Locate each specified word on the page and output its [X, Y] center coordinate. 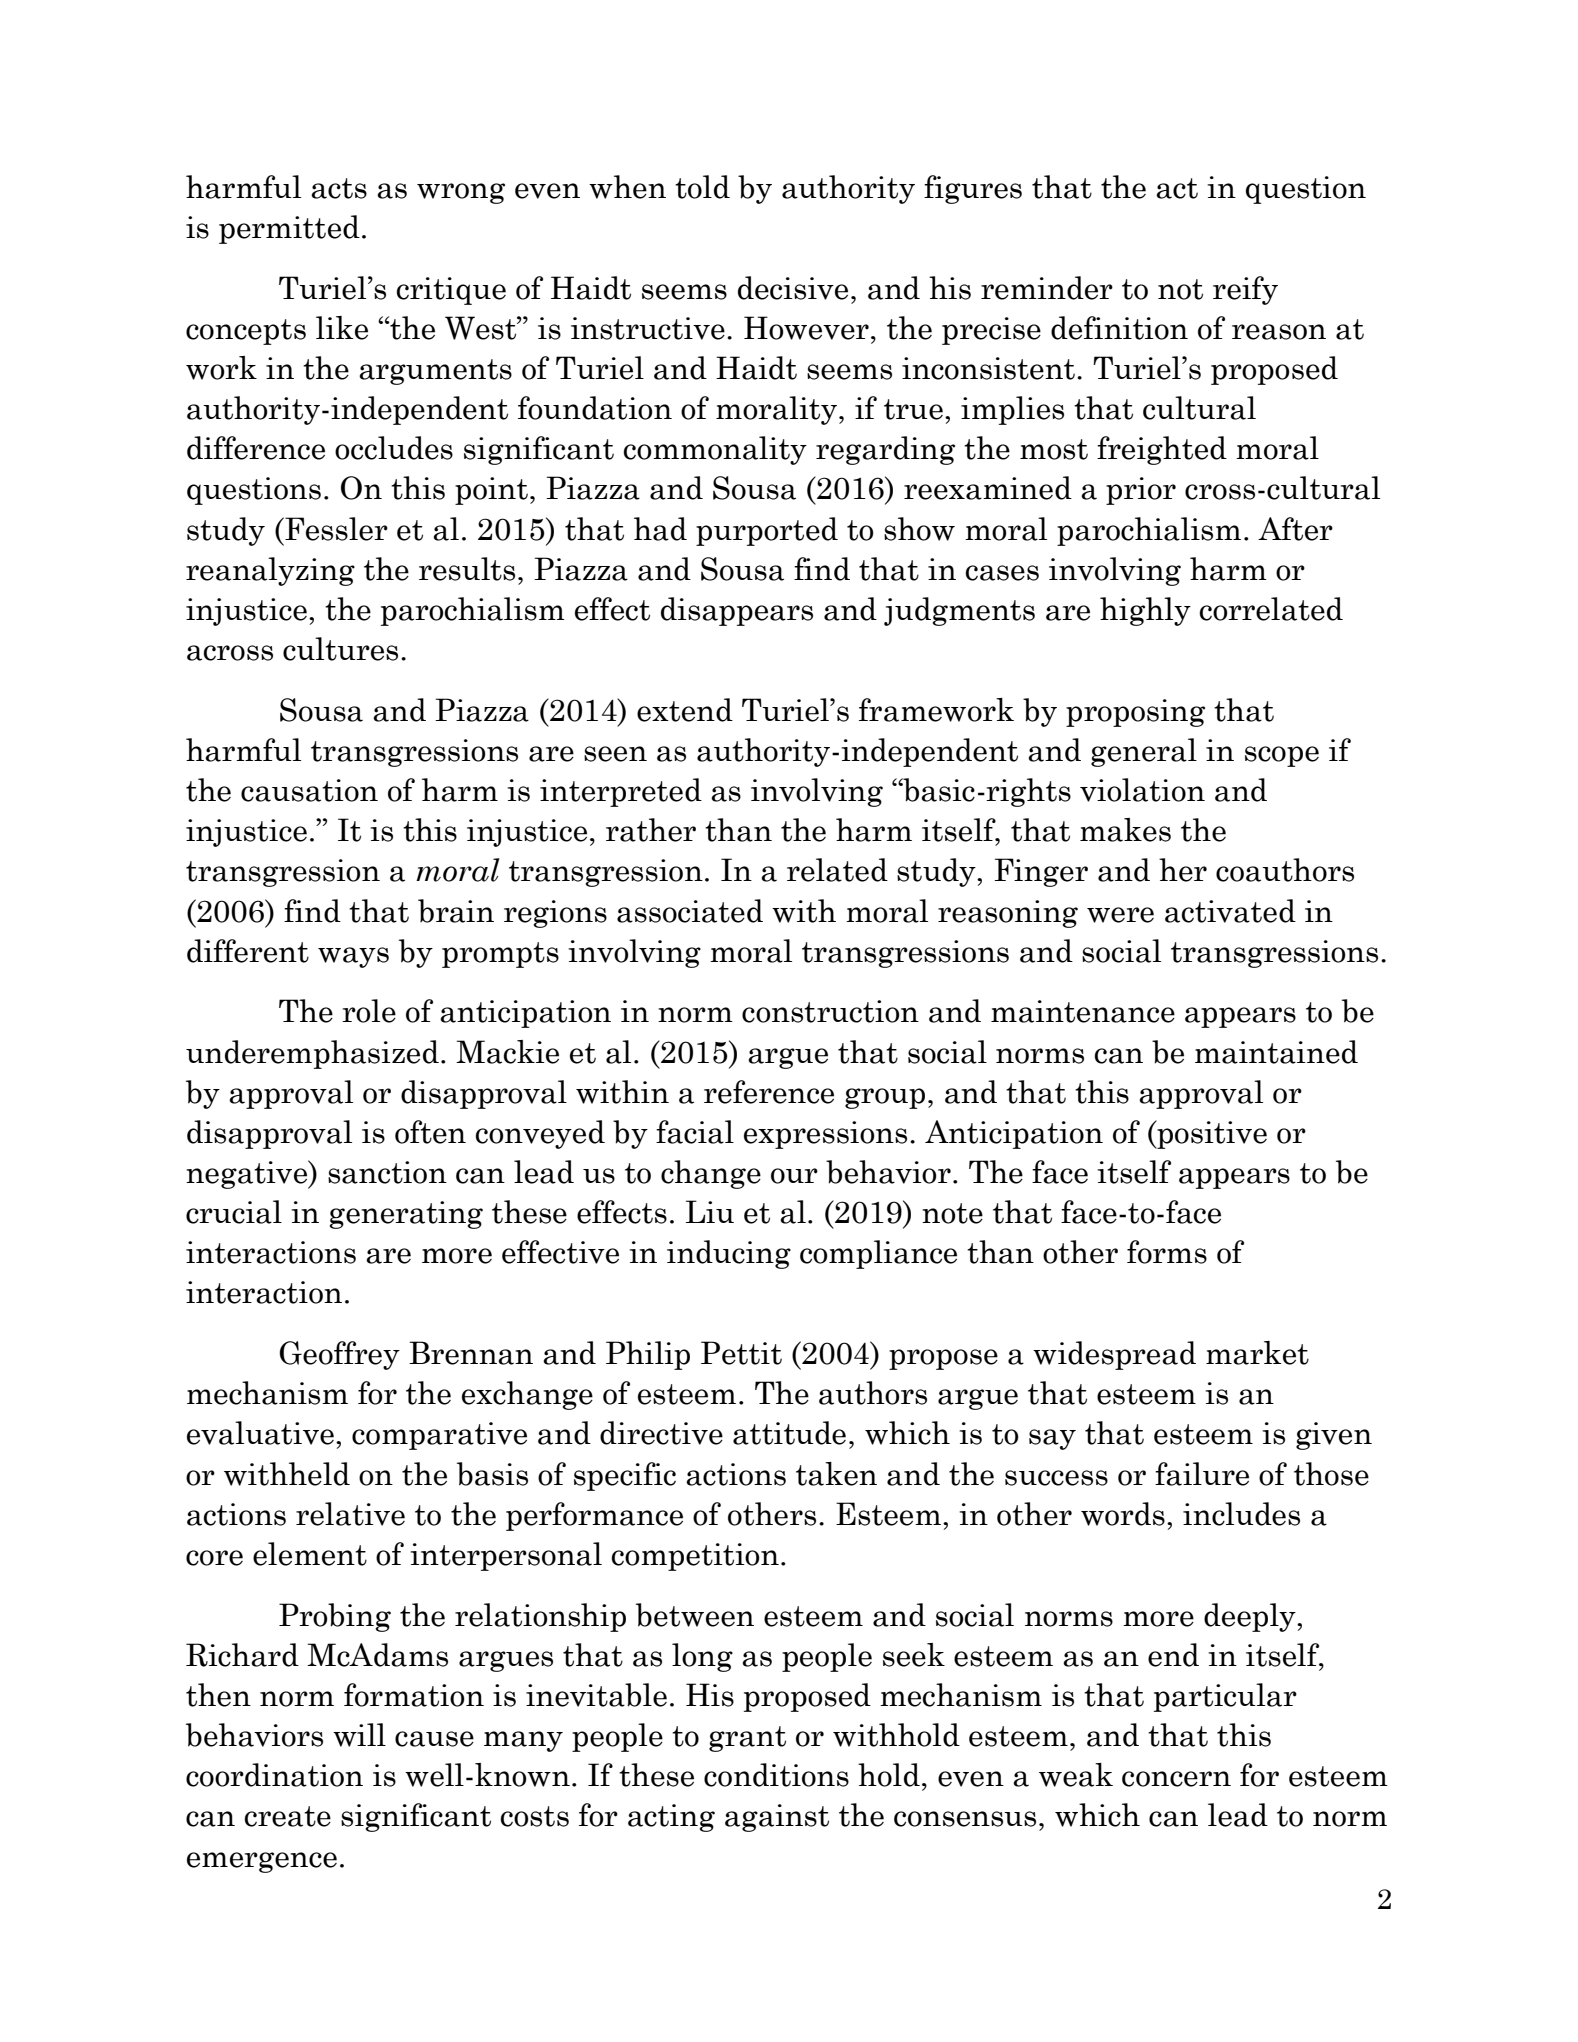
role [369, 1011]
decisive [793, 288]
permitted [289, 229]
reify [1245, 290]
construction [830, 1011]
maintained [1276, 1052]
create [287, 1816]
